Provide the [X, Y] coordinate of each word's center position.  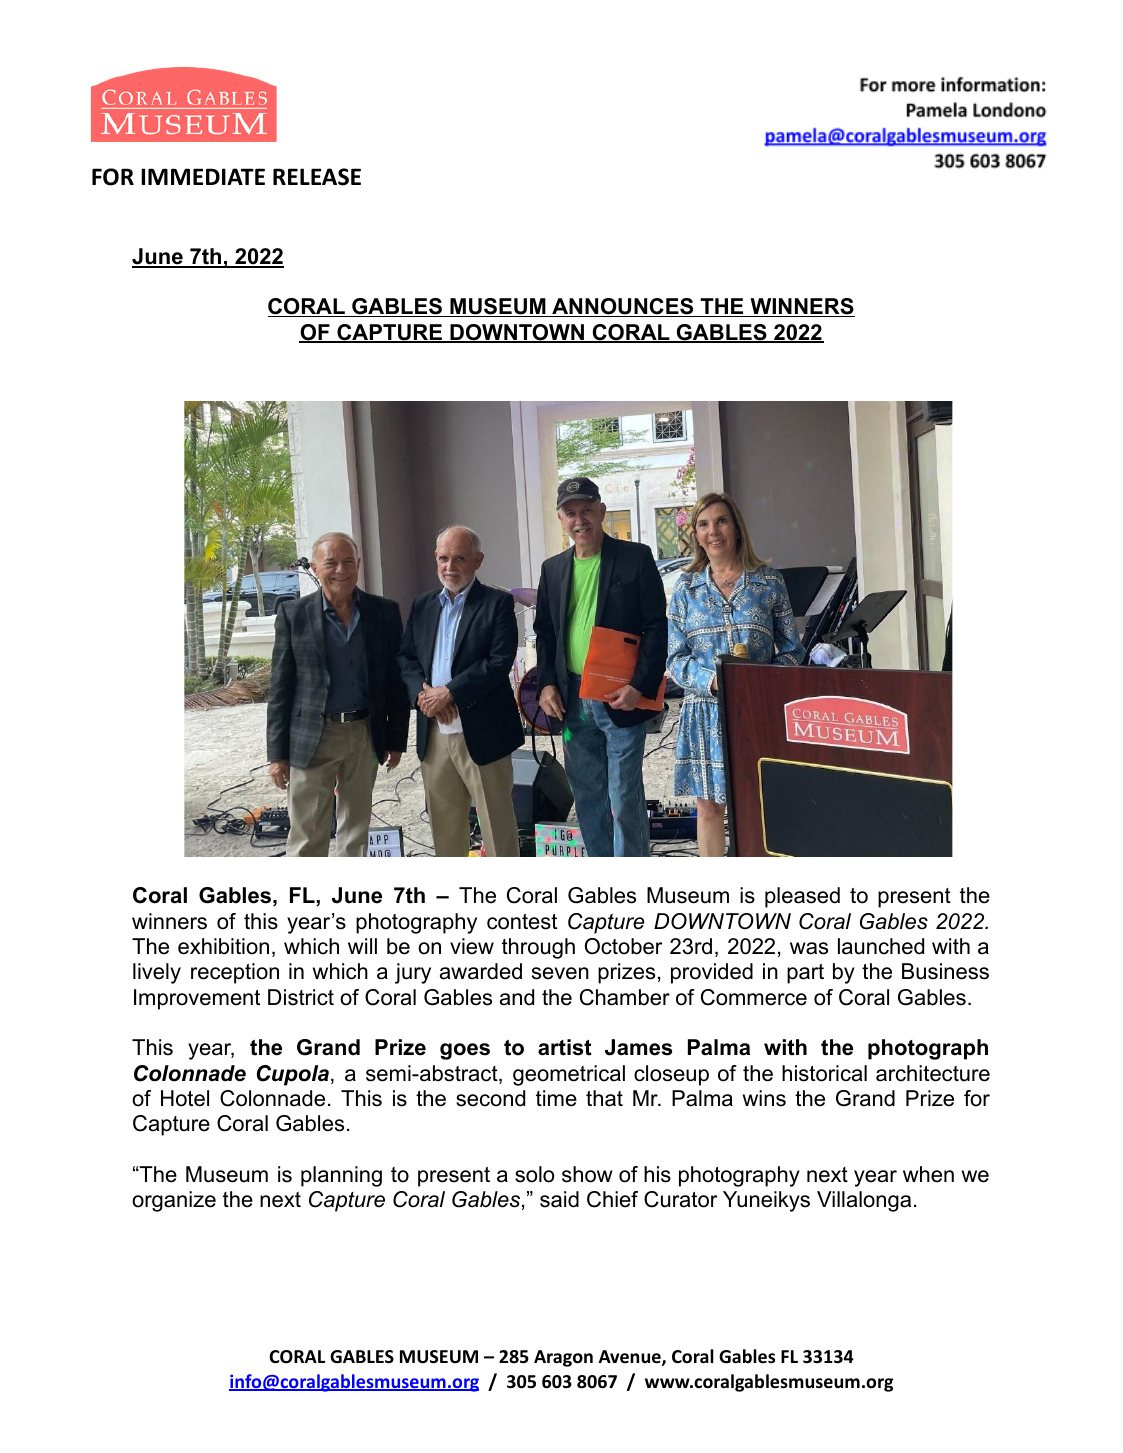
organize [174, 1201]
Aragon [563, 1358]
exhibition [223, 946]
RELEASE [317, 177]
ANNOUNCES [623, 307]
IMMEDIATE [203, 176]
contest [522, 922]
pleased [802, 897]
